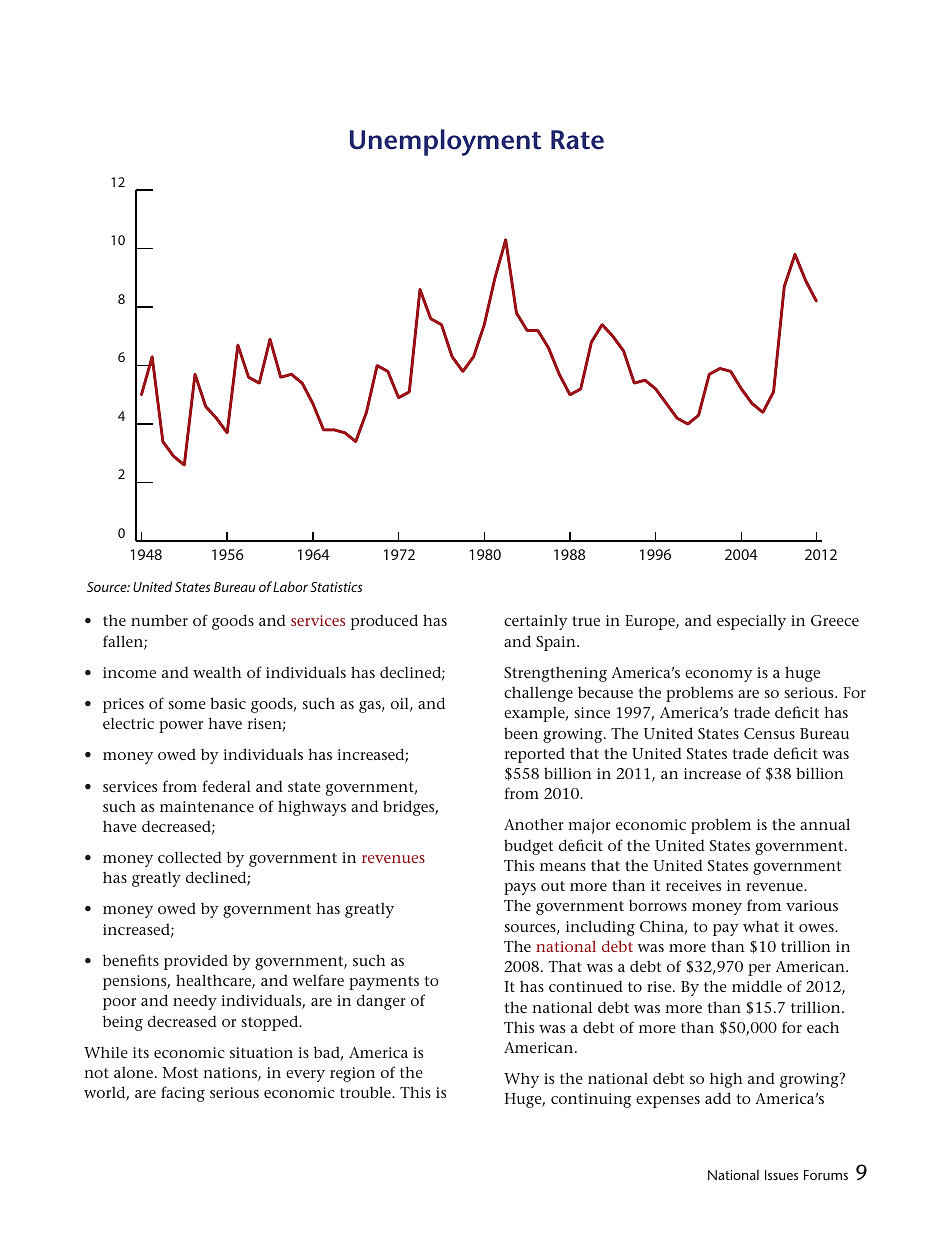 The height and width of the screenshot is (1233, 952). What do you see at coordinates (217, 672) in the screenshot?
I see `wealth` at bounding box center [217, 672].
